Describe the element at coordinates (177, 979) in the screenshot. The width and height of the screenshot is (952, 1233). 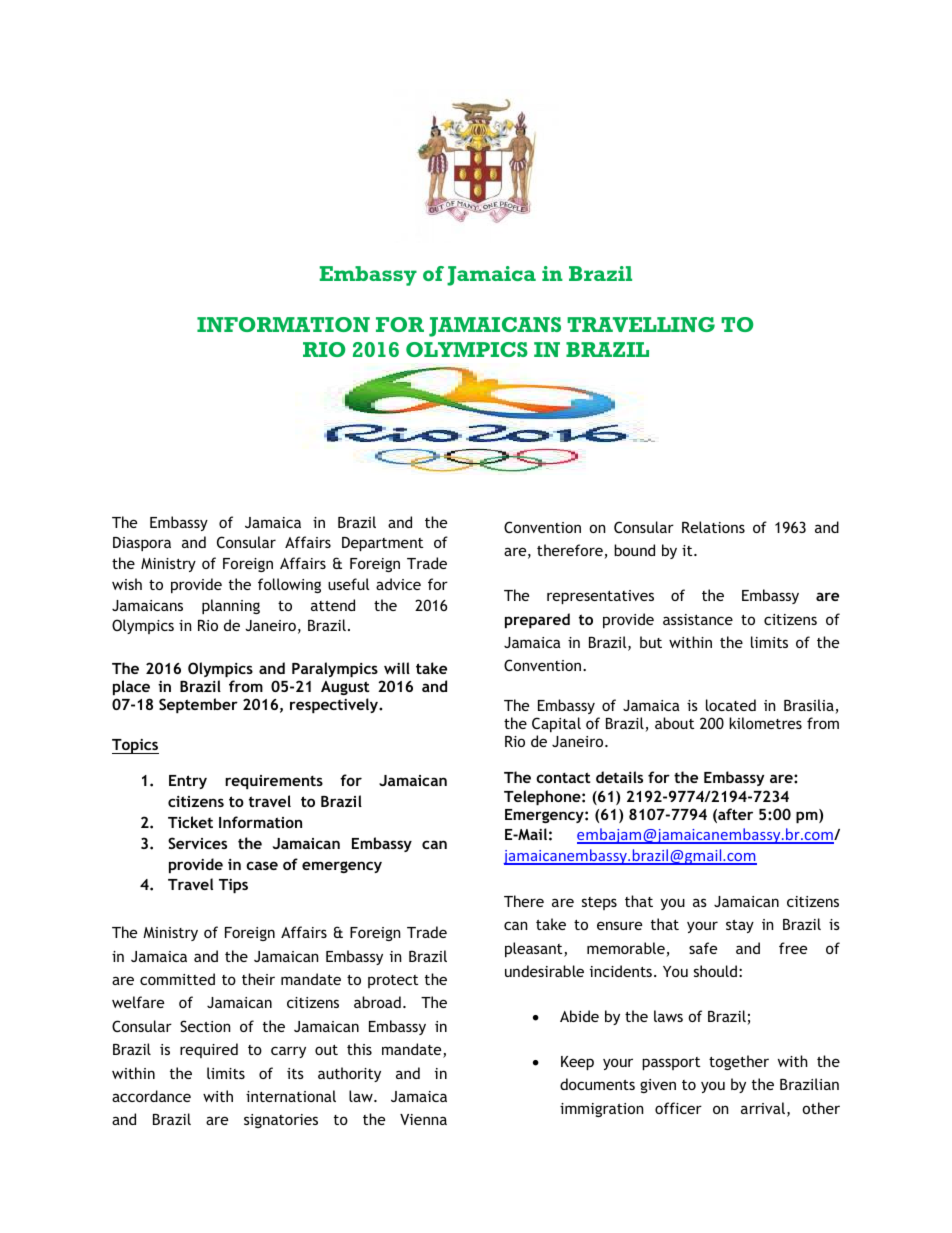
I see `committed` at that location.
